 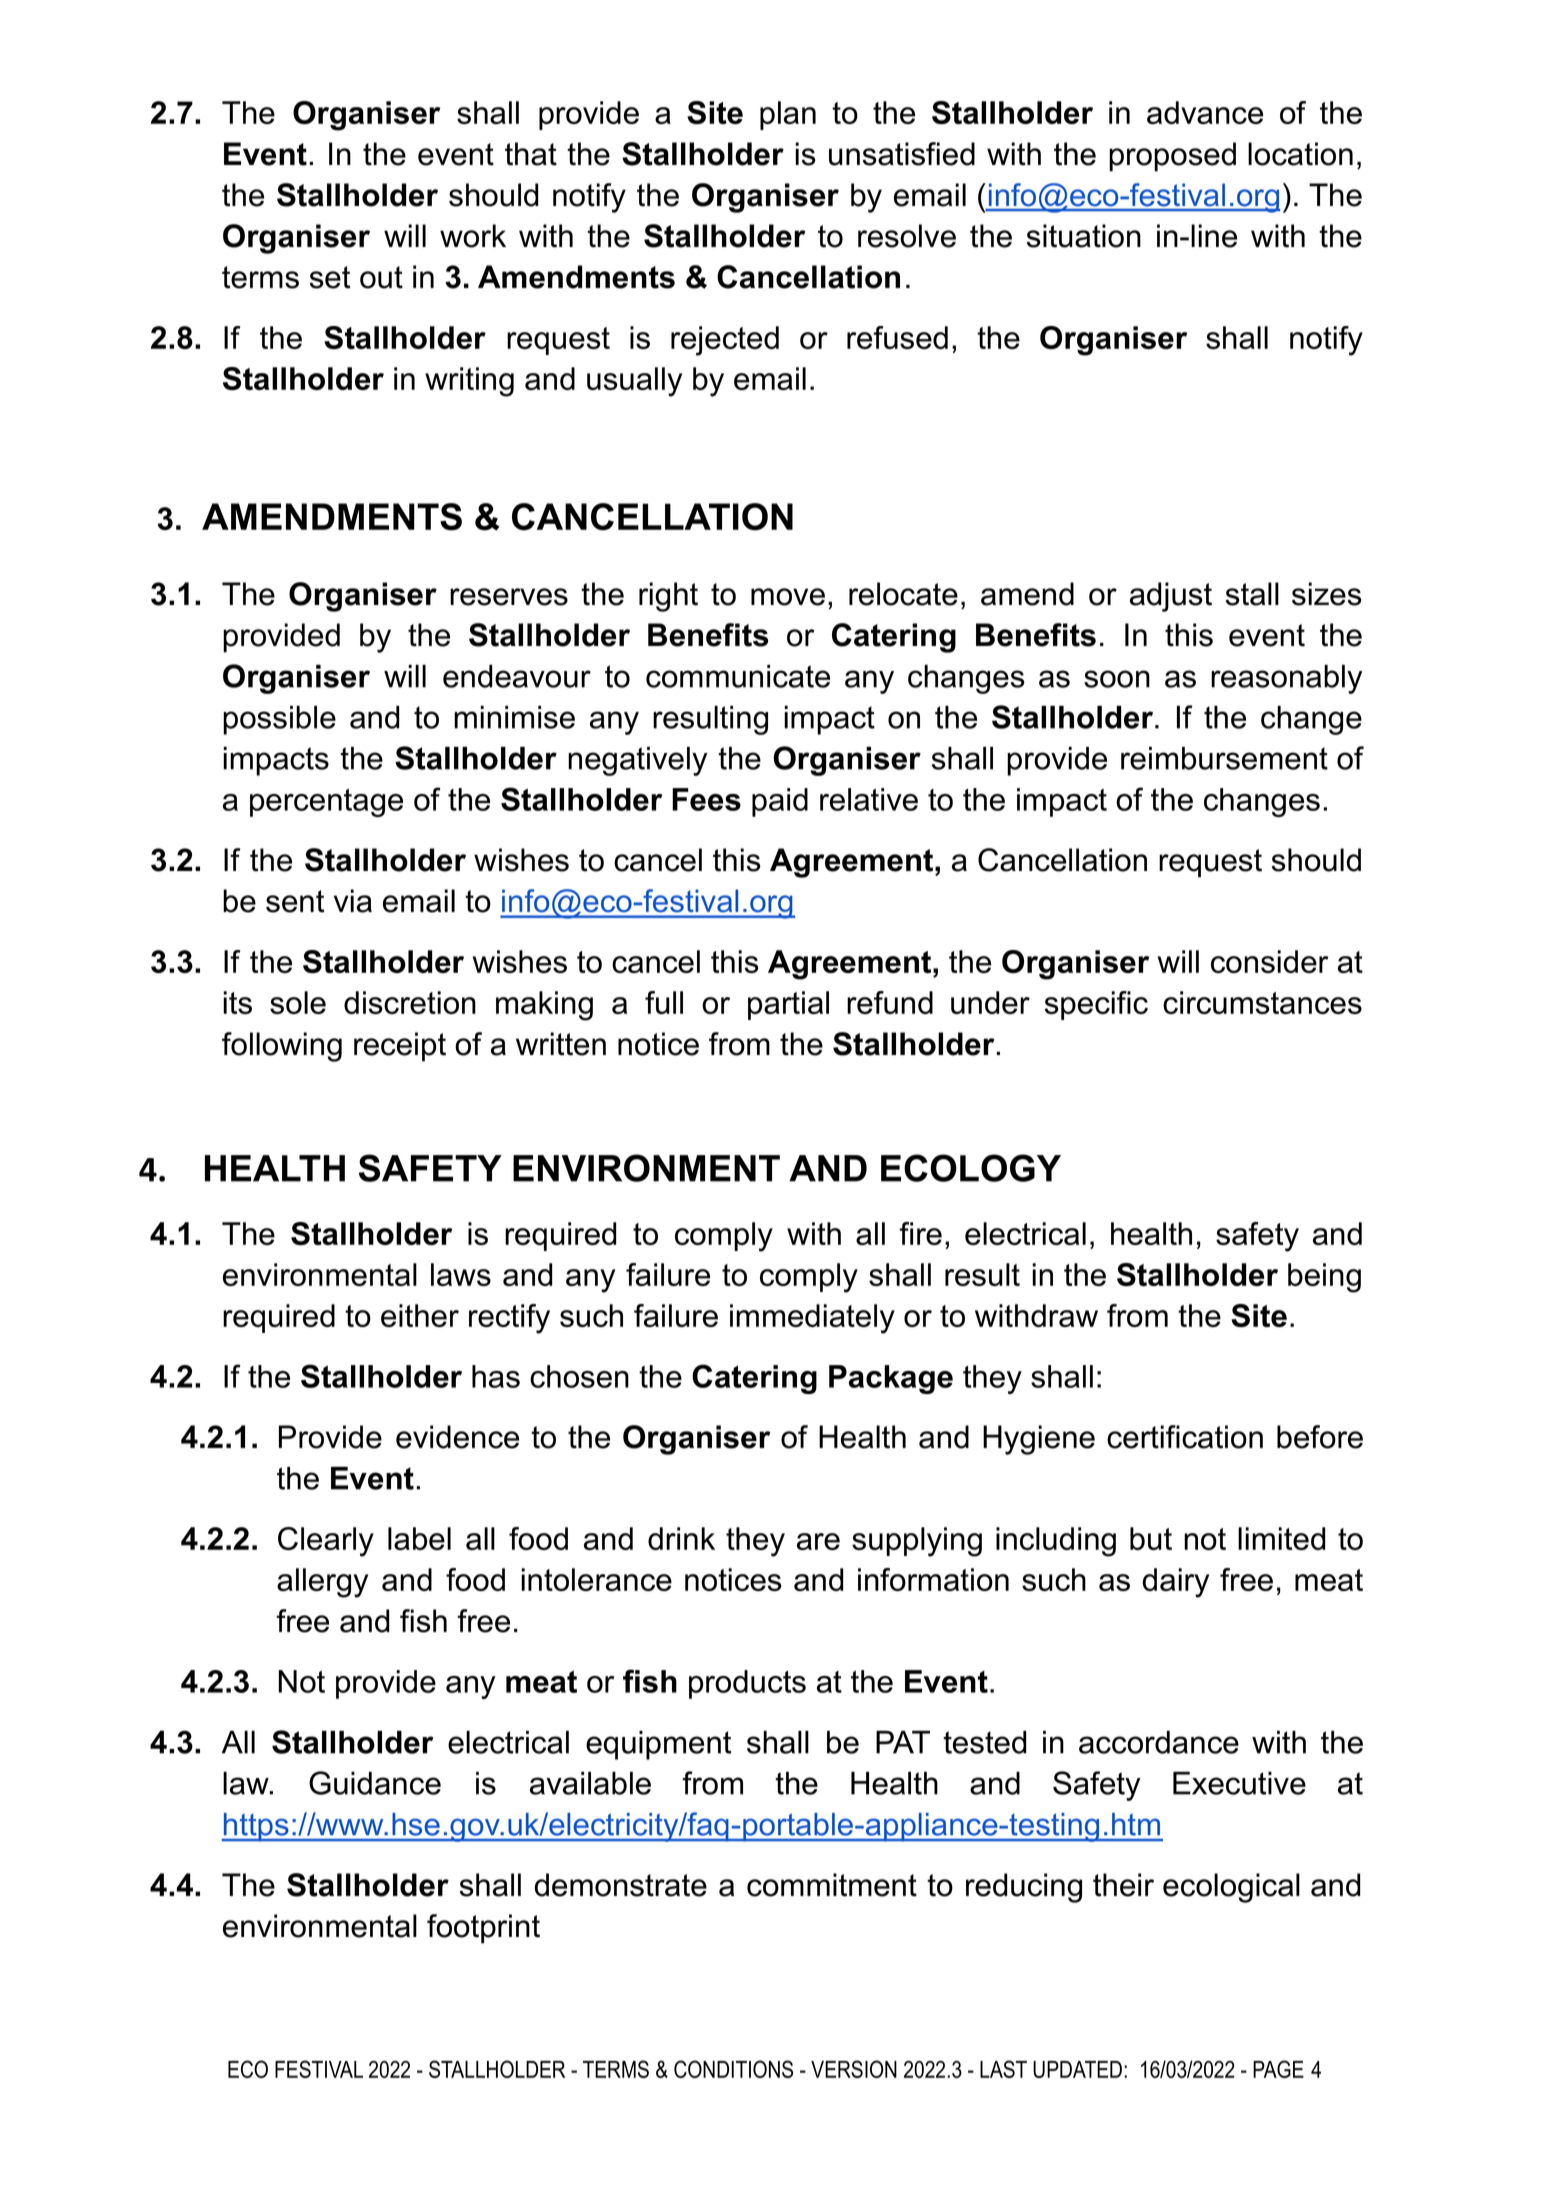 What do you see at coordinates (788, 597) in the image?
I see `move` at bounding box center [788, 597].
